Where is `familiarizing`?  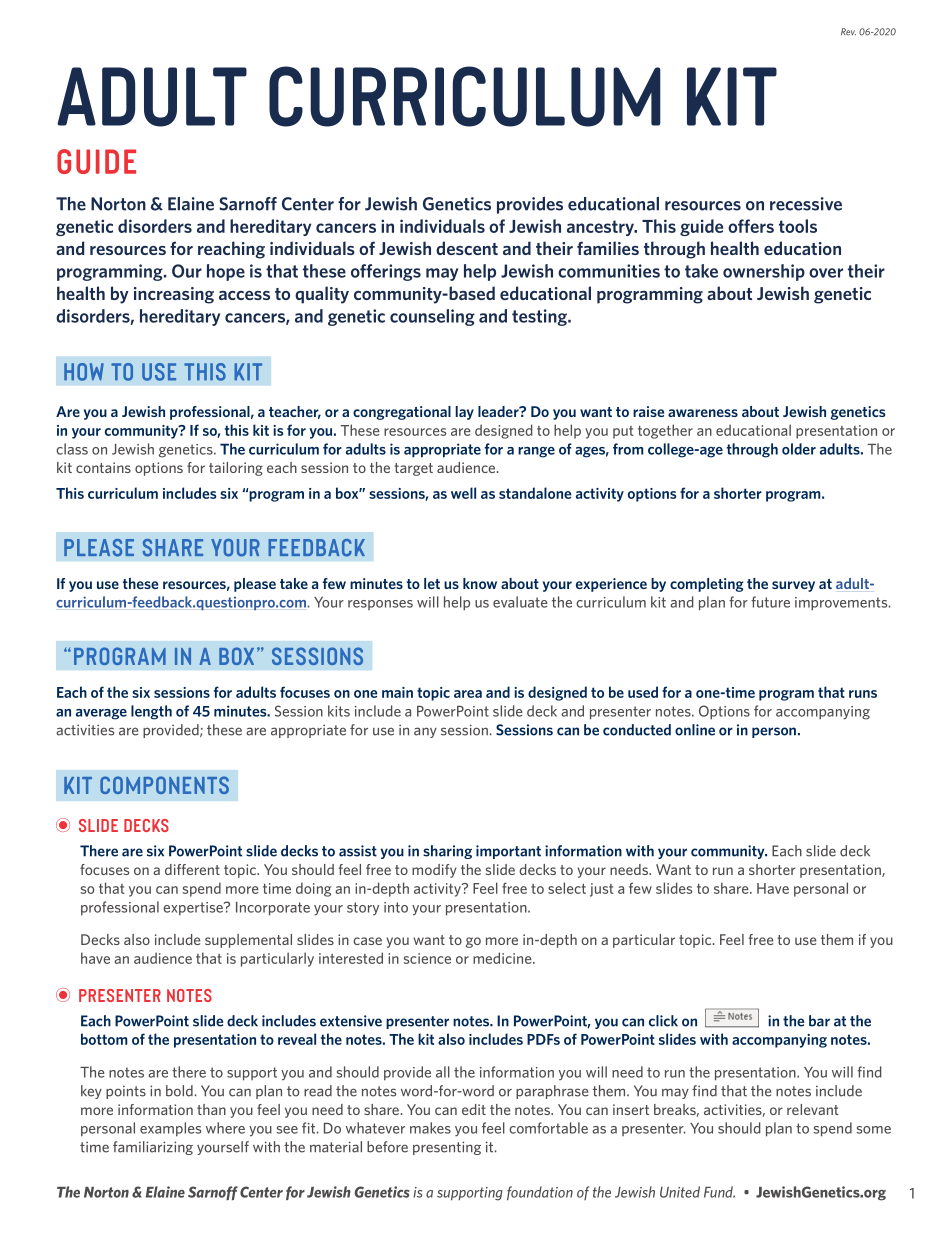
familiarizing is located at coordinates (153, 1148).
